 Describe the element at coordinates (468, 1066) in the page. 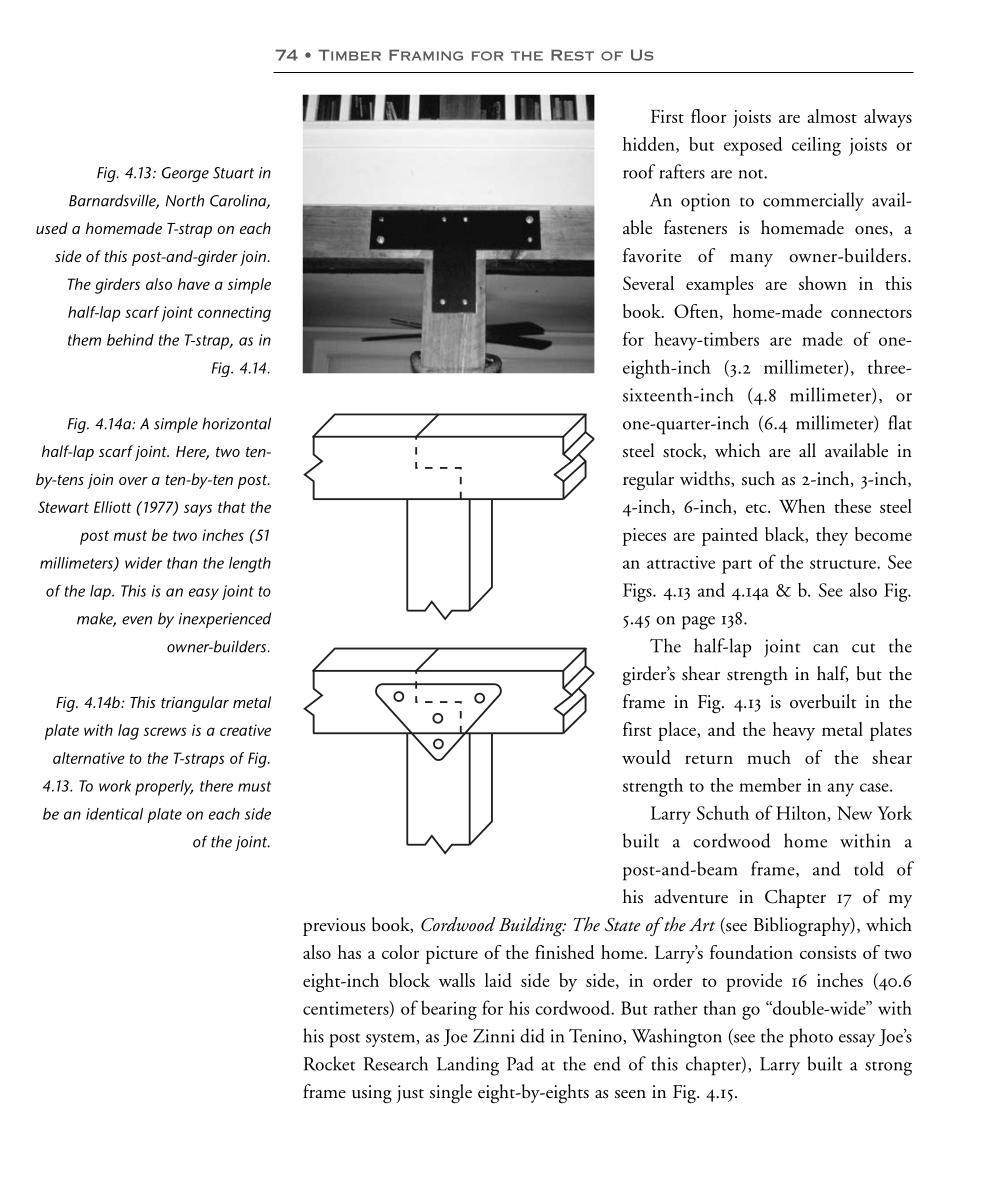

I see `Landing` at that location.
